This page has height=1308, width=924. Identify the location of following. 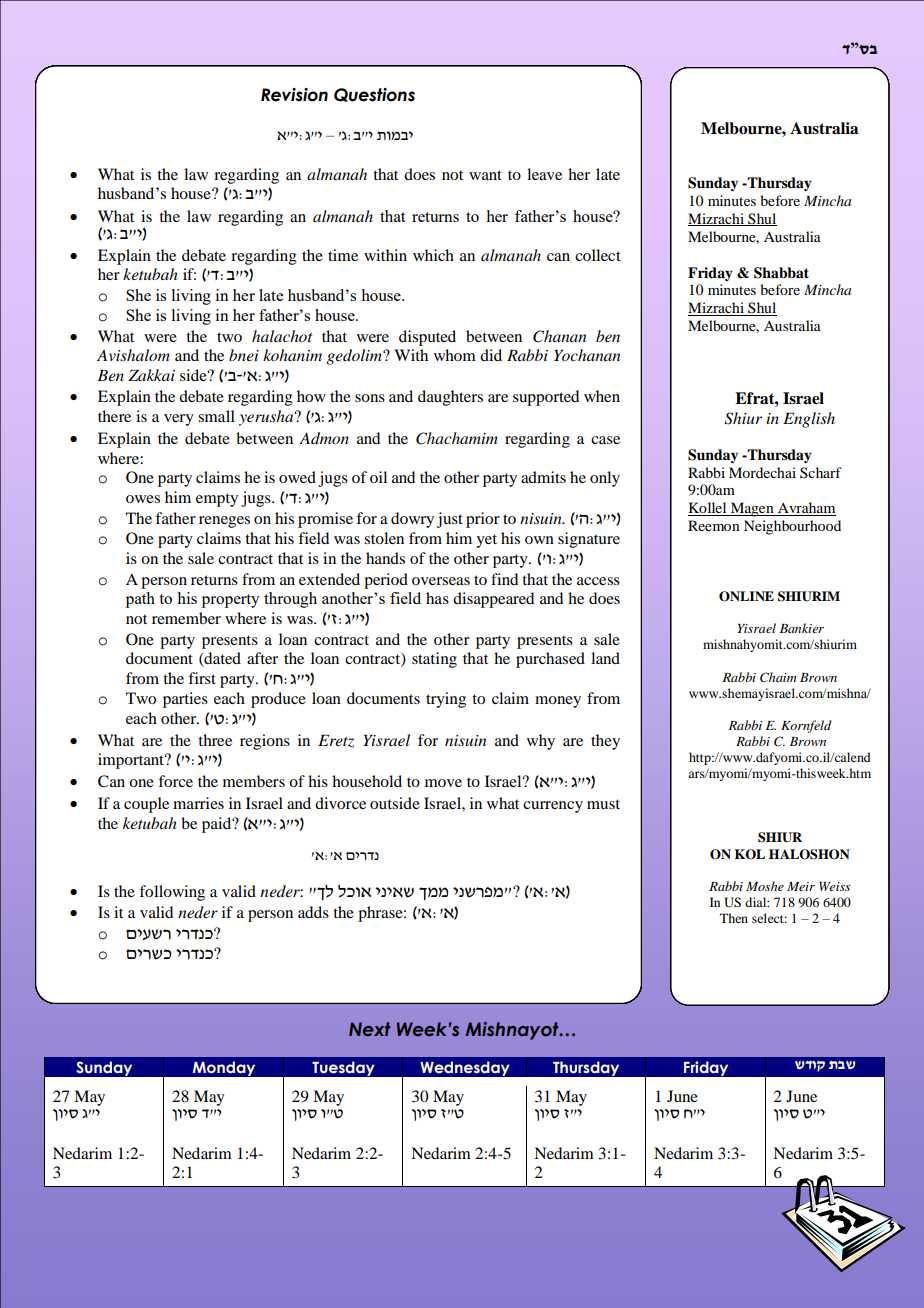
(172, 893).
